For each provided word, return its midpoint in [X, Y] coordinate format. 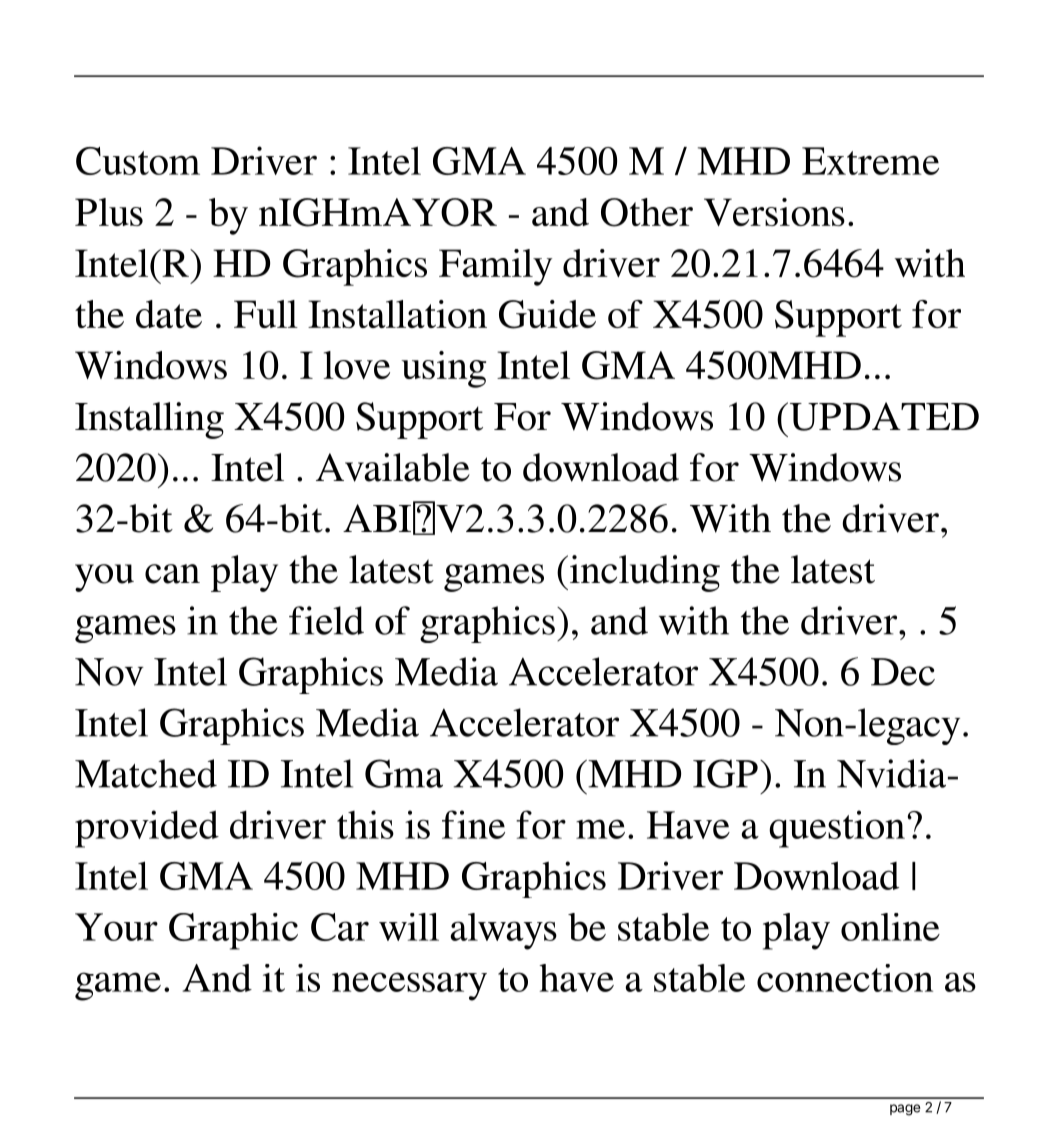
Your [116, 927]
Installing [149, 420]
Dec [903, 672]
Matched [146, 773]
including [643, 573]
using [443, 369]
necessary [409, 986]
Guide [547, 314]
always [503, 931]
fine [473, 824]
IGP [725, 773]
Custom [138, 161]
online [890, 927]
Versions [774, 212]
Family [495, 267]
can [172, 574]
